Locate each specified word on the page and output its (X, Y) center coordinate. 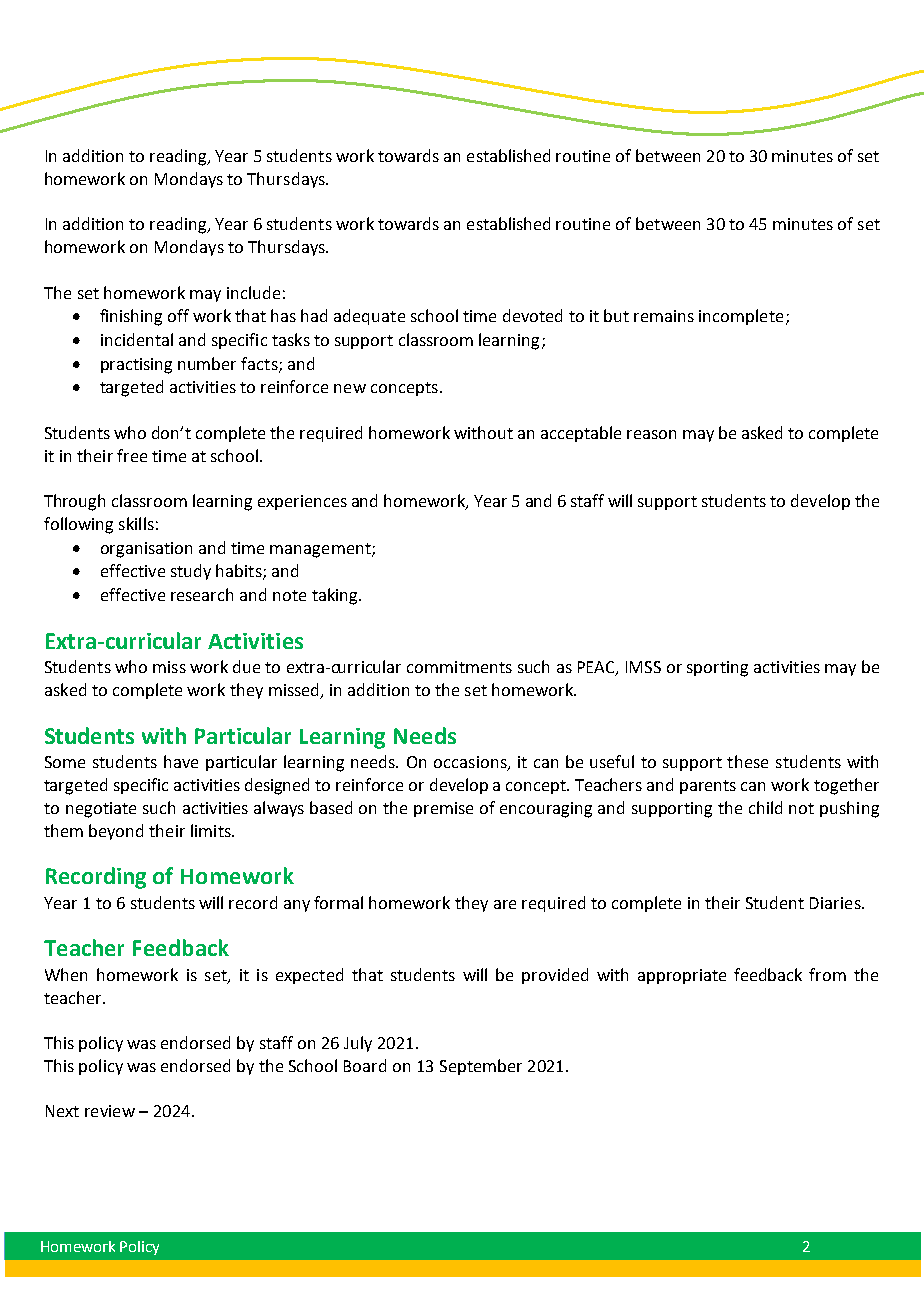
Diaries (836, 903)
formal (338, 902)
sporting (717, 669)
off (178, 315)
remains (664, 316)
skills (136, 523)
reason (651, 434)
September (481, 1067)
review (110, 1111)
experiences (302, 502)
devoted (532, 315)
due (246, 666)
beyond (116, 832)
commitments (459, 667)
